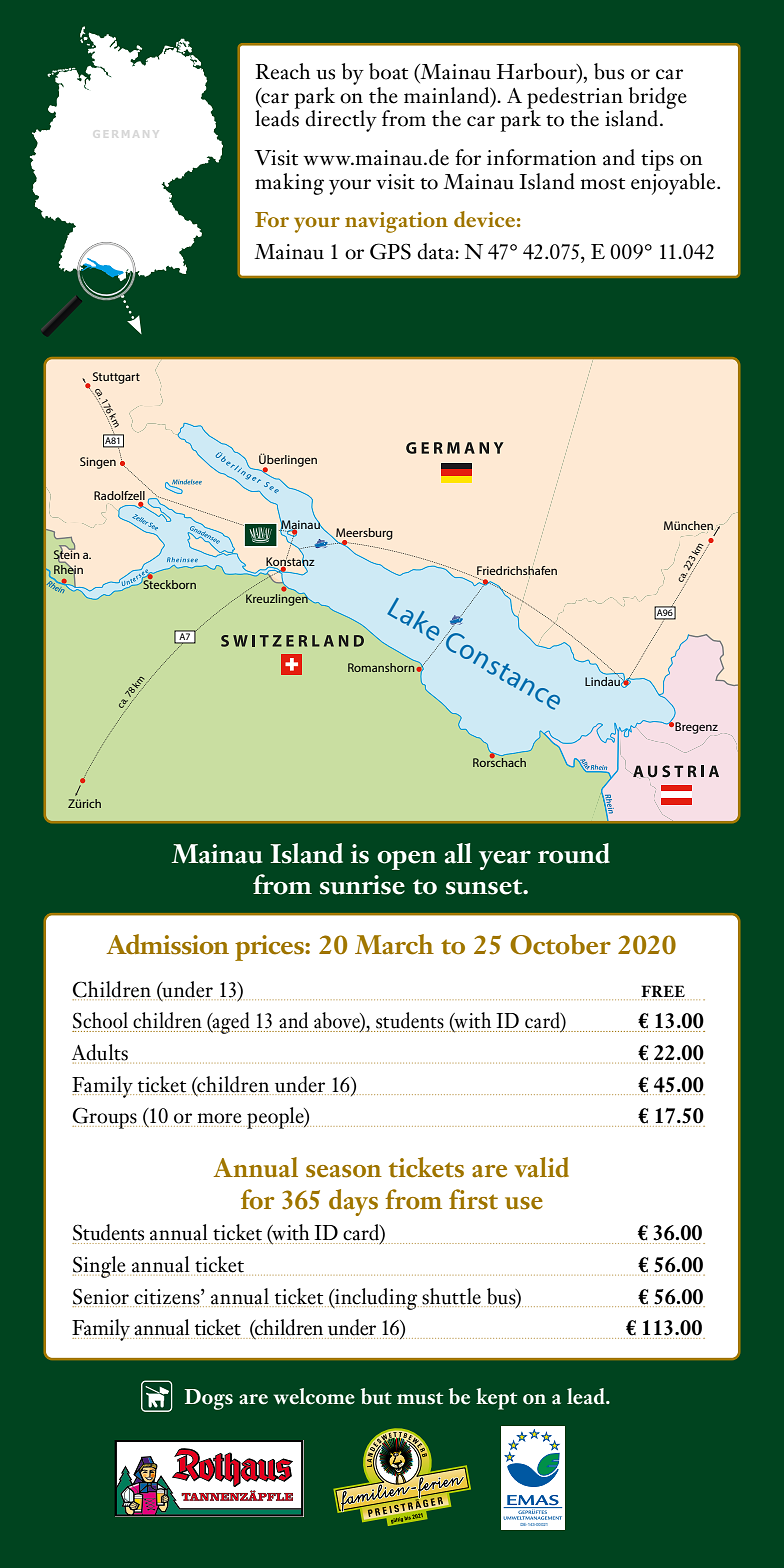 This screenshot has height=1568, width=784. What do you see at coordinates (663, 991) in the screenshot?
I see `FREE` at bounding box center [663, 991].
